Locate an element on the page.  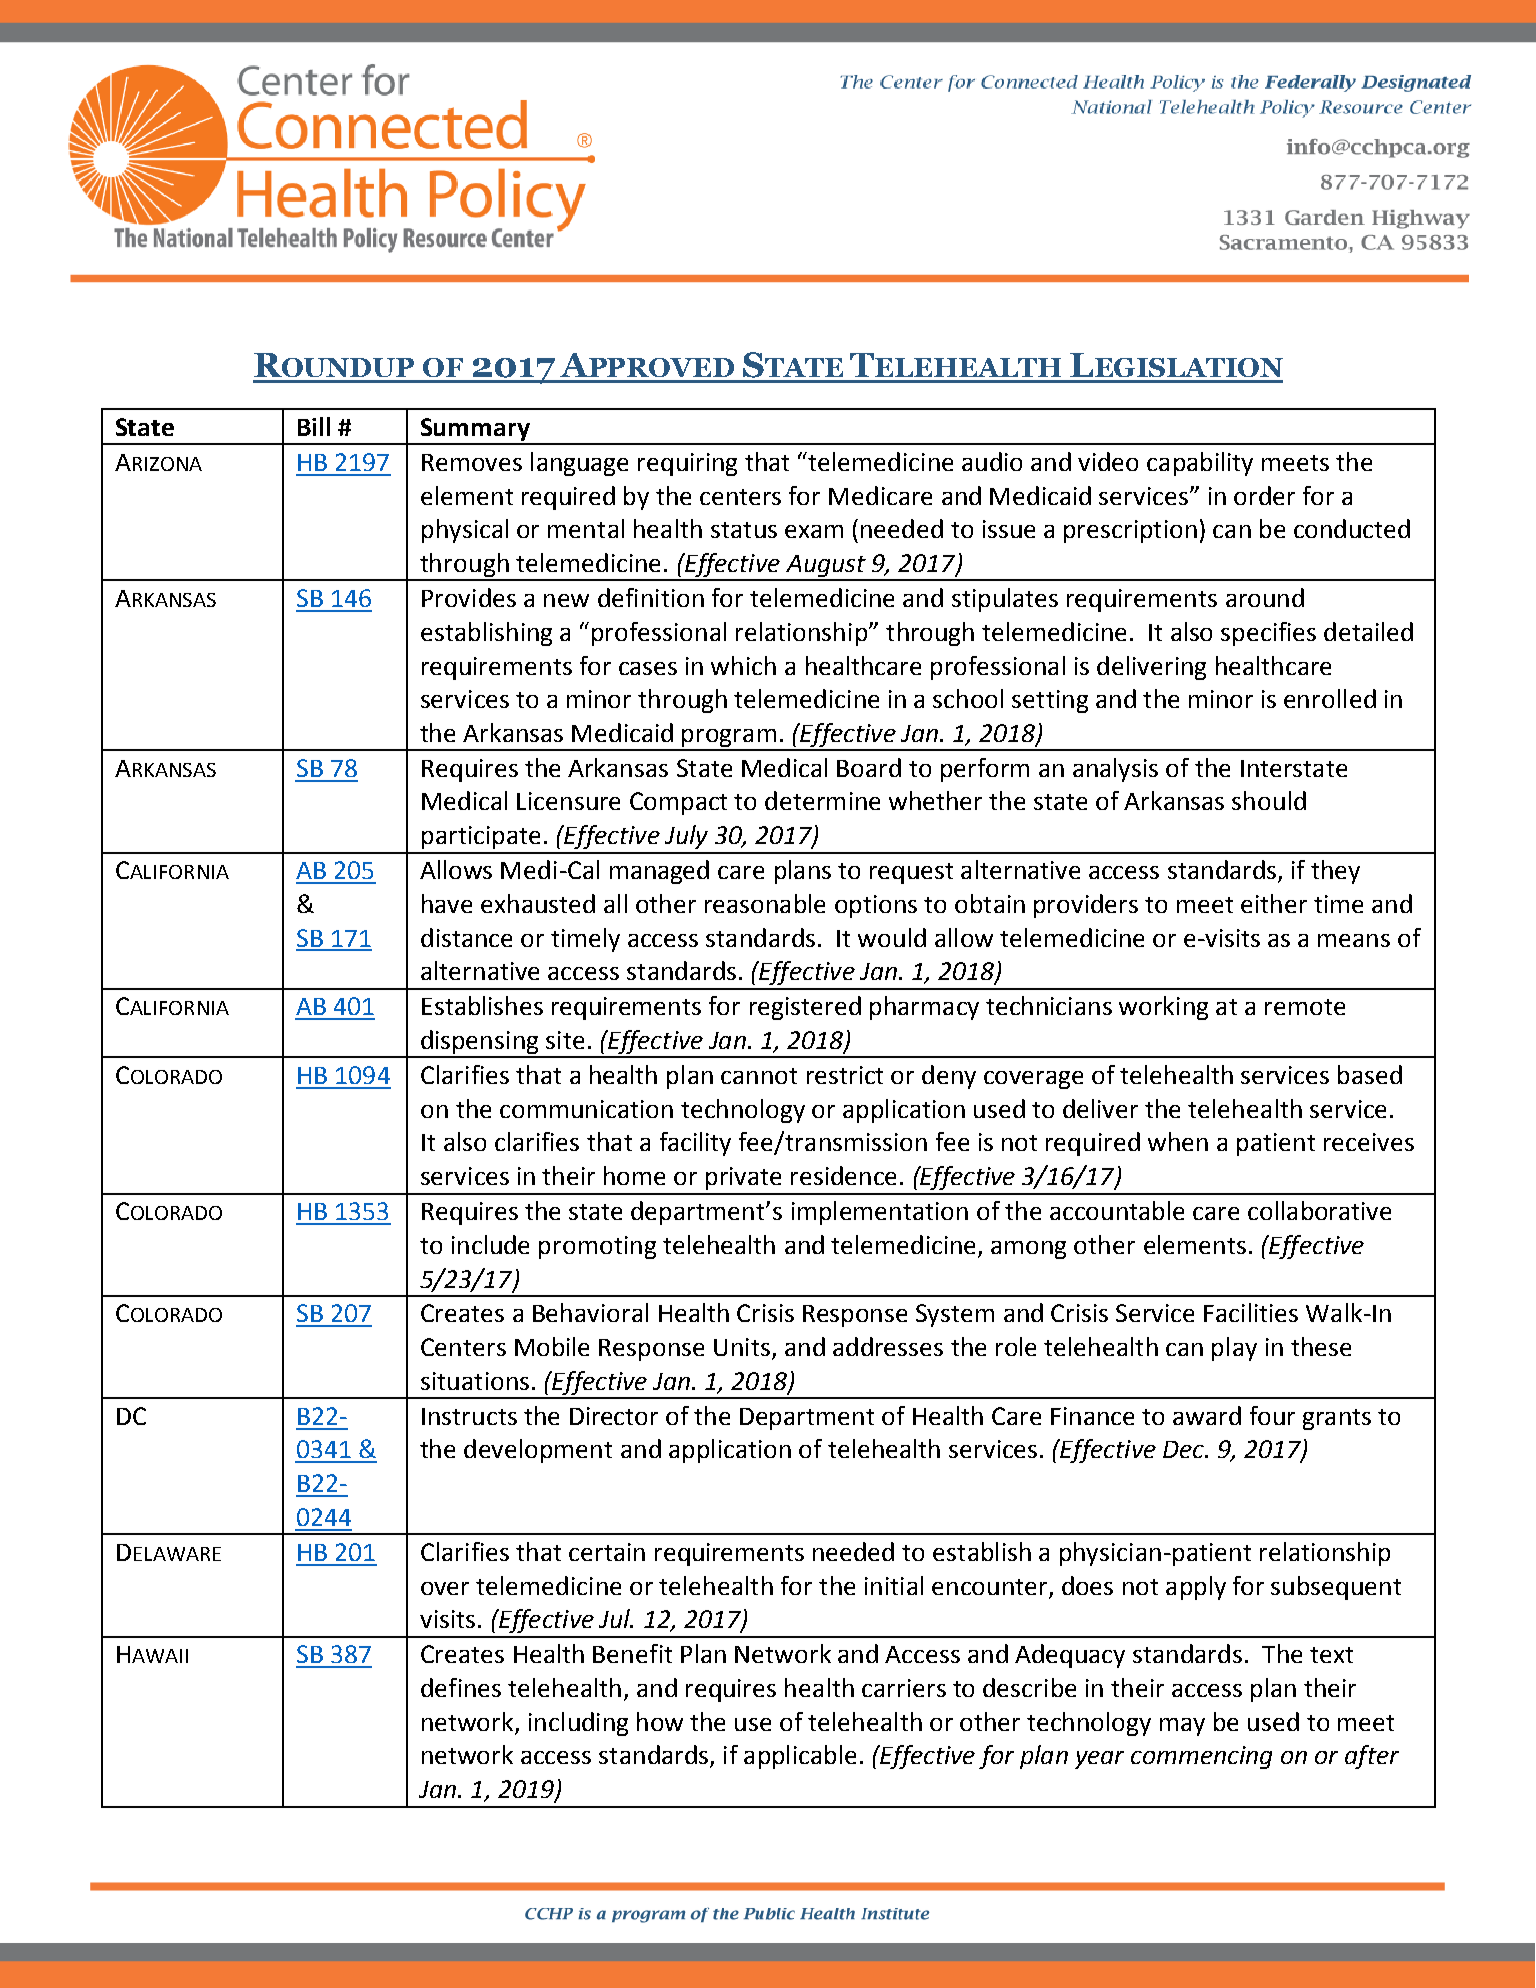
four is located at coordinates (1272, 1415).
